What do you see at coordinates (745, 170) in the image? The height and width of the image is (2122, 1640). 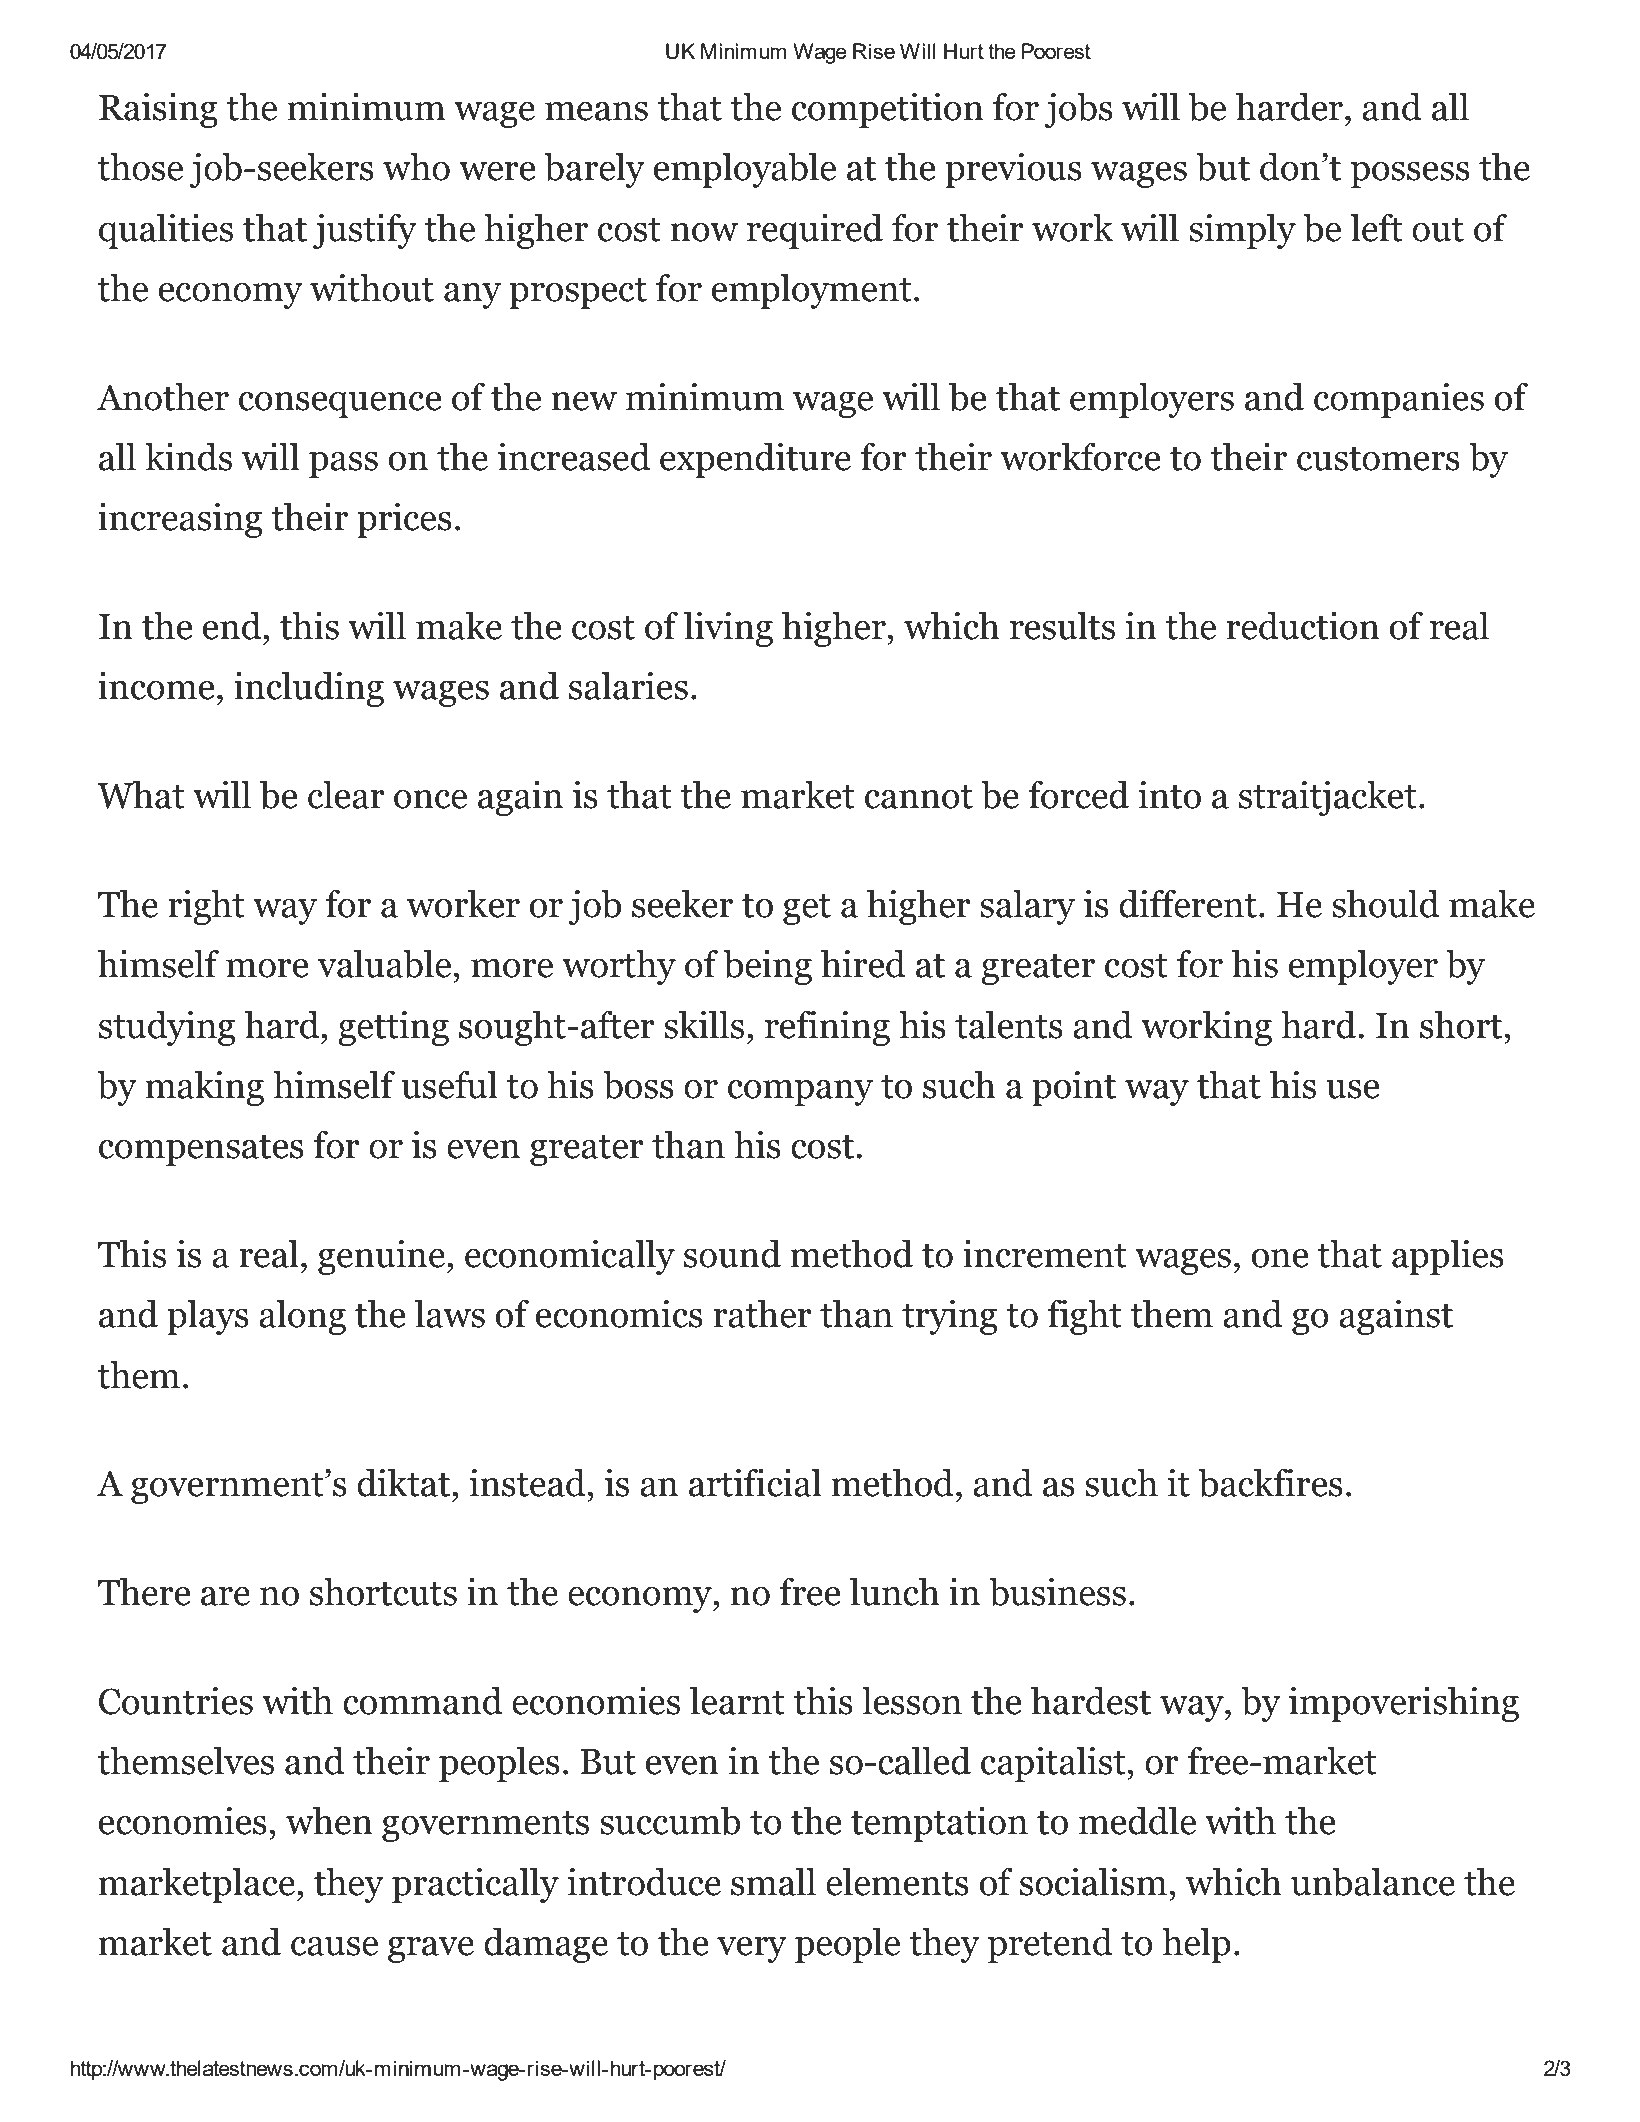 I see `employable` at bounding box center [745, 170].
